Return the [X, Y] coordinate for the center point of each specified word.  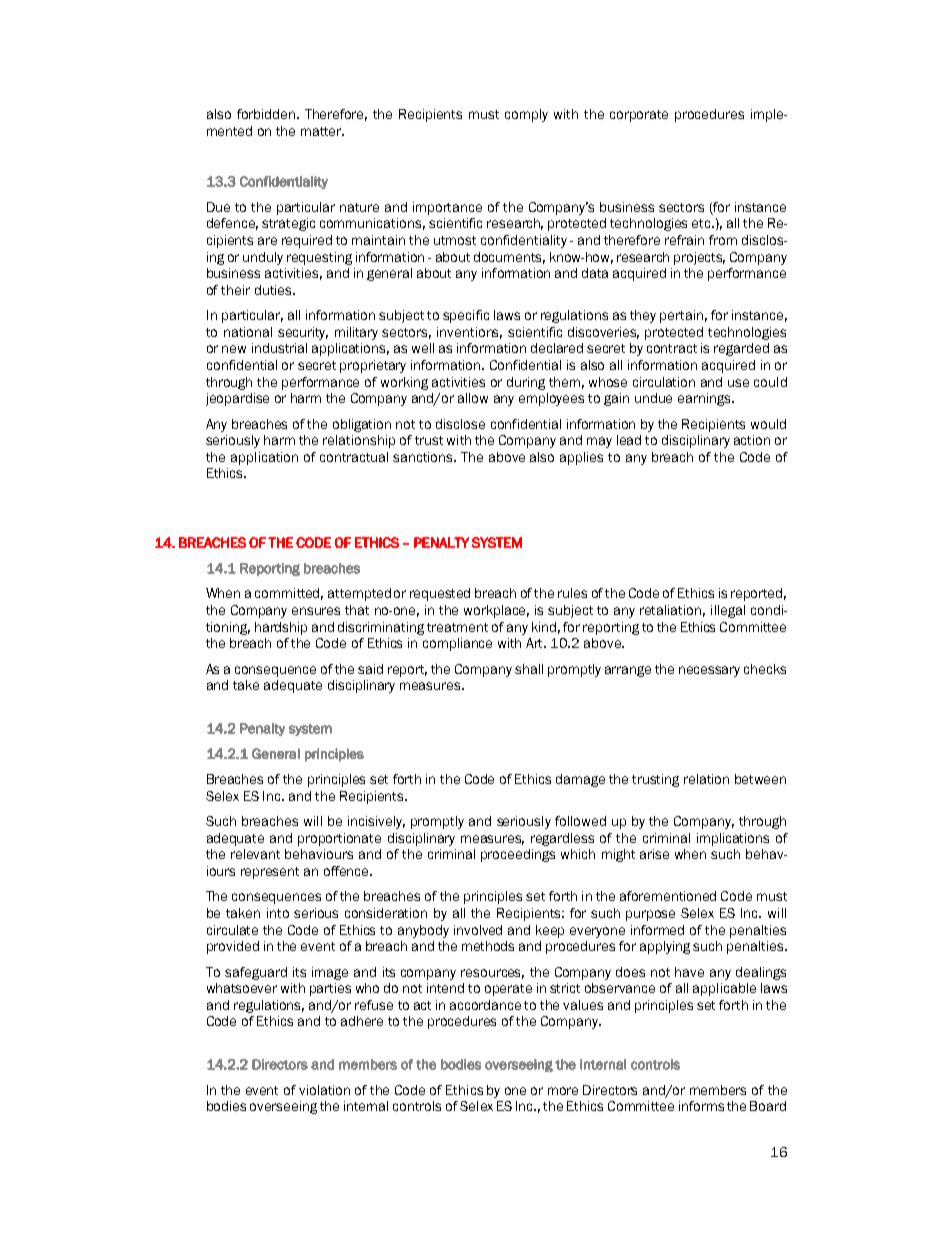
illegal [728, 611]
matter [322, 131]
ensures [316, 611]
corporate [639, 116]
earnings [705, 399]
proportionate [339, 839]
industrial [279, 348]
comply [526, 115]
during [526, 383]
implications [733, 839]
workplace [496, 611]
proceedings [518, 855]
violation [324, 1090]
